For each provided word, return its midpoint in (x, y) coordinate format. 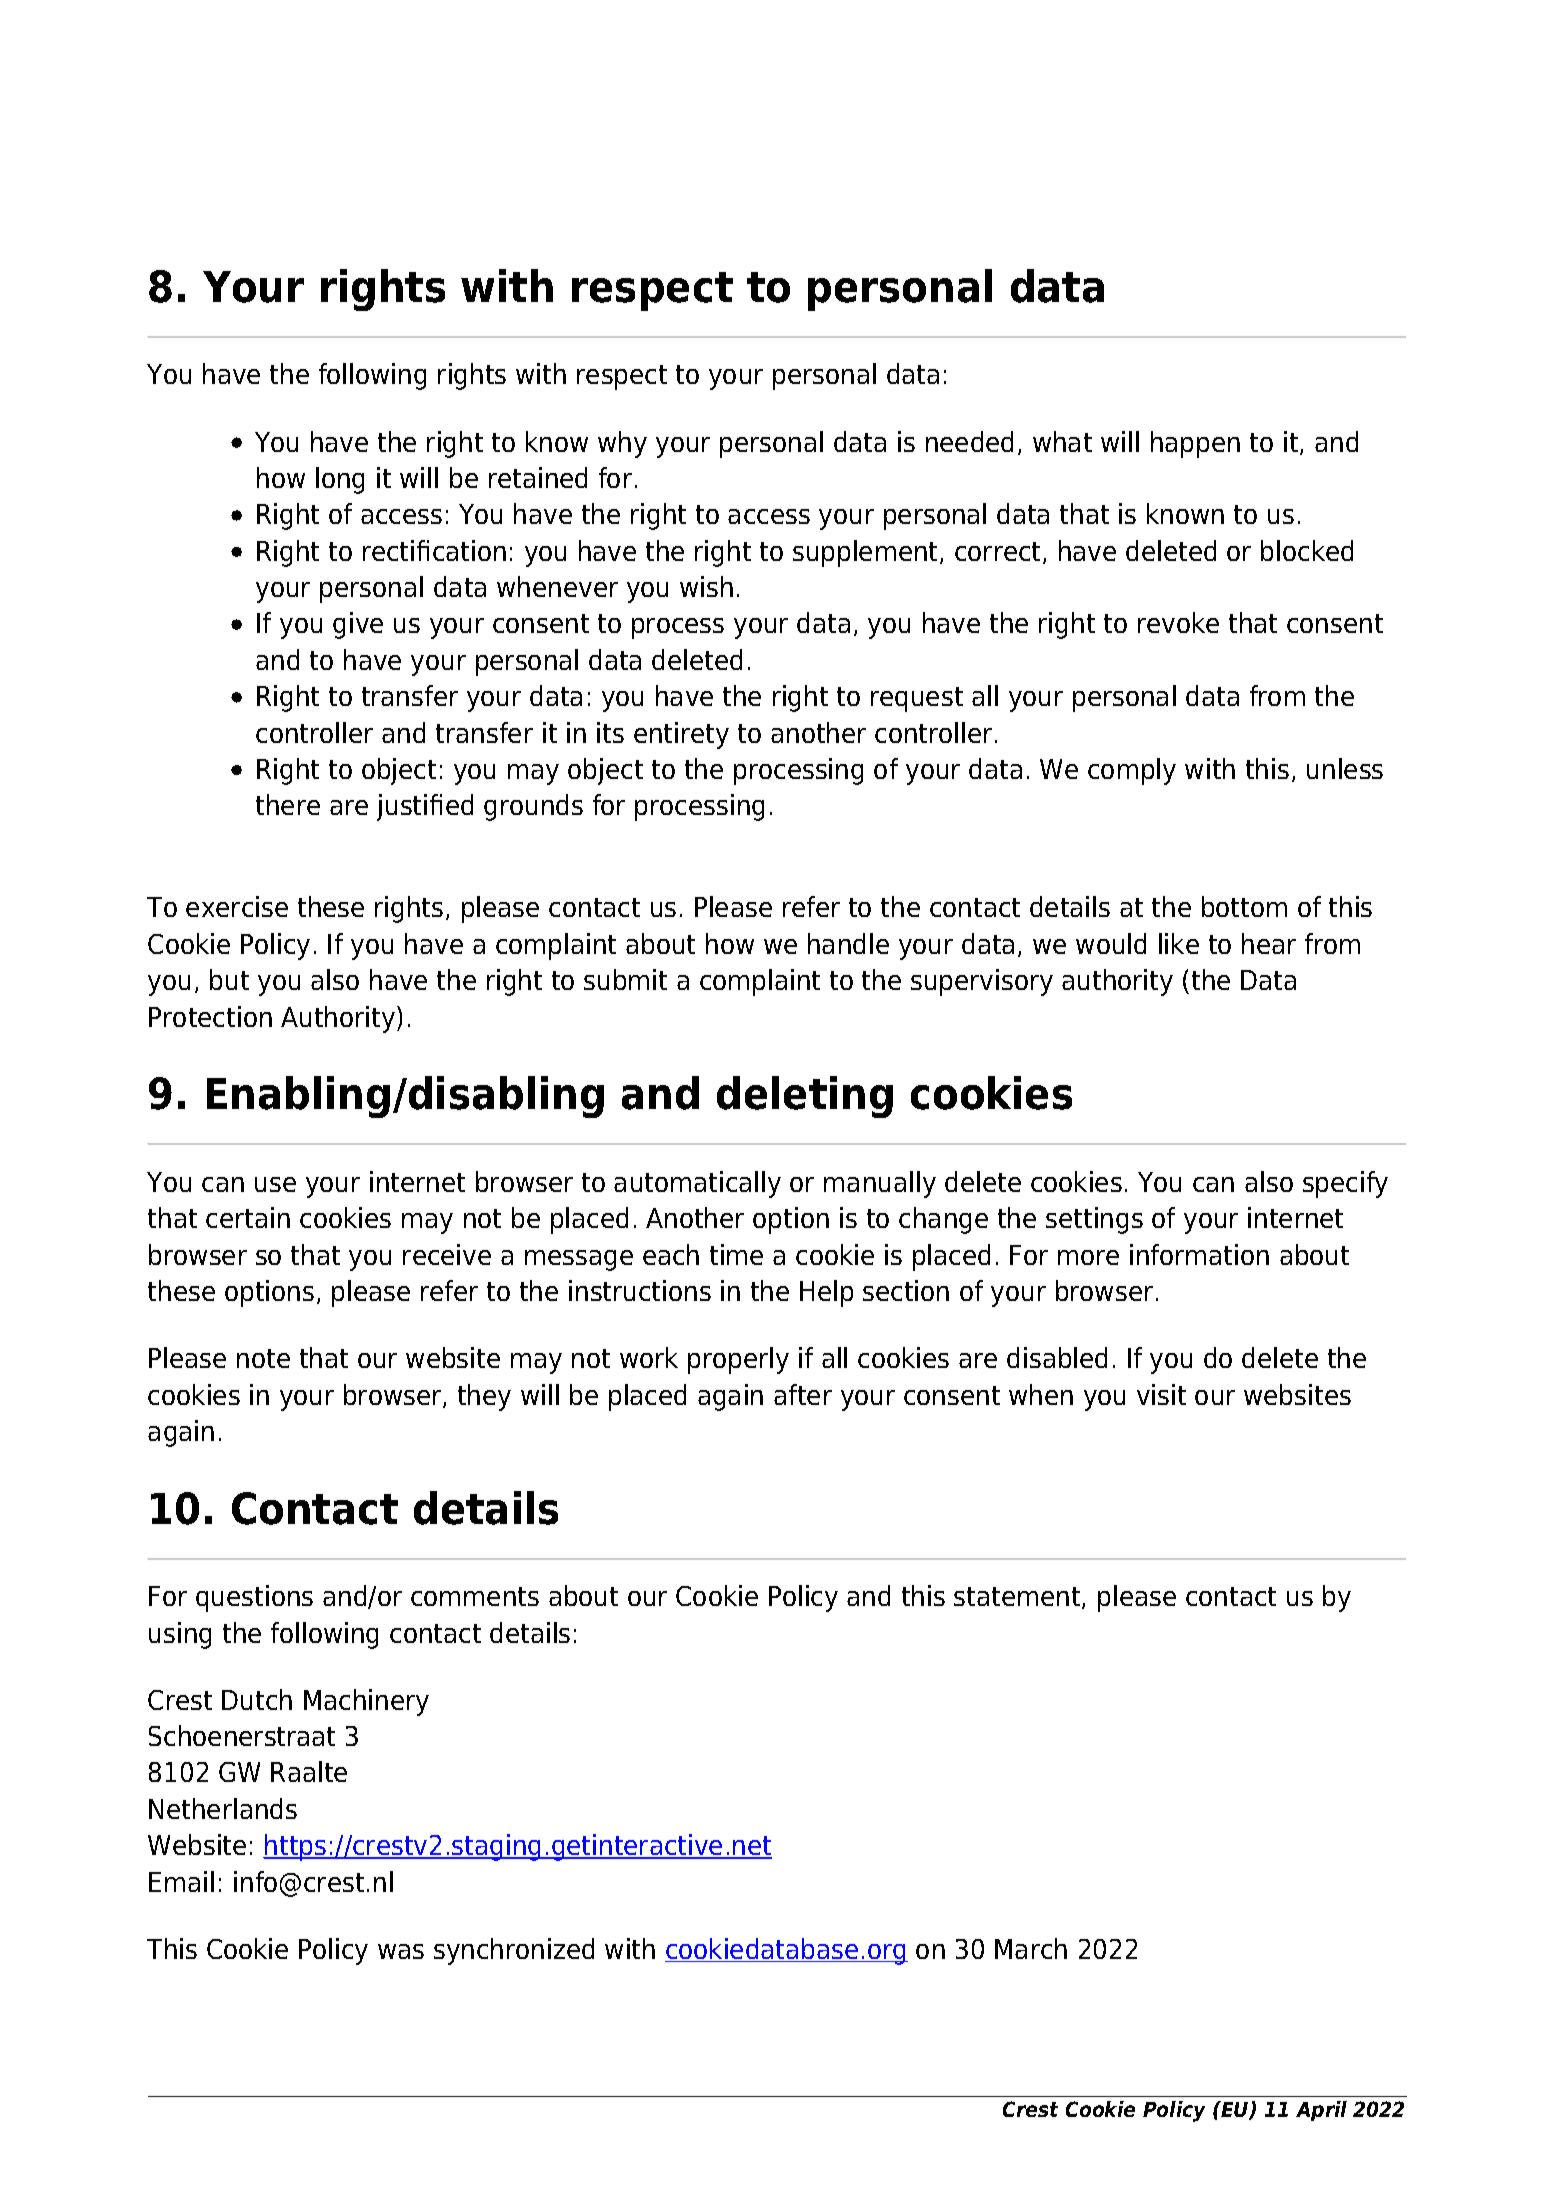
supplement (865, 553)
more (1088, 1257)
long (340, 480)
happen (1195, 444)
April (1321, 2111)
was (401, 1951)
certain (248, 1217)
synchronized (514, 1951)
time (736, 1254)
